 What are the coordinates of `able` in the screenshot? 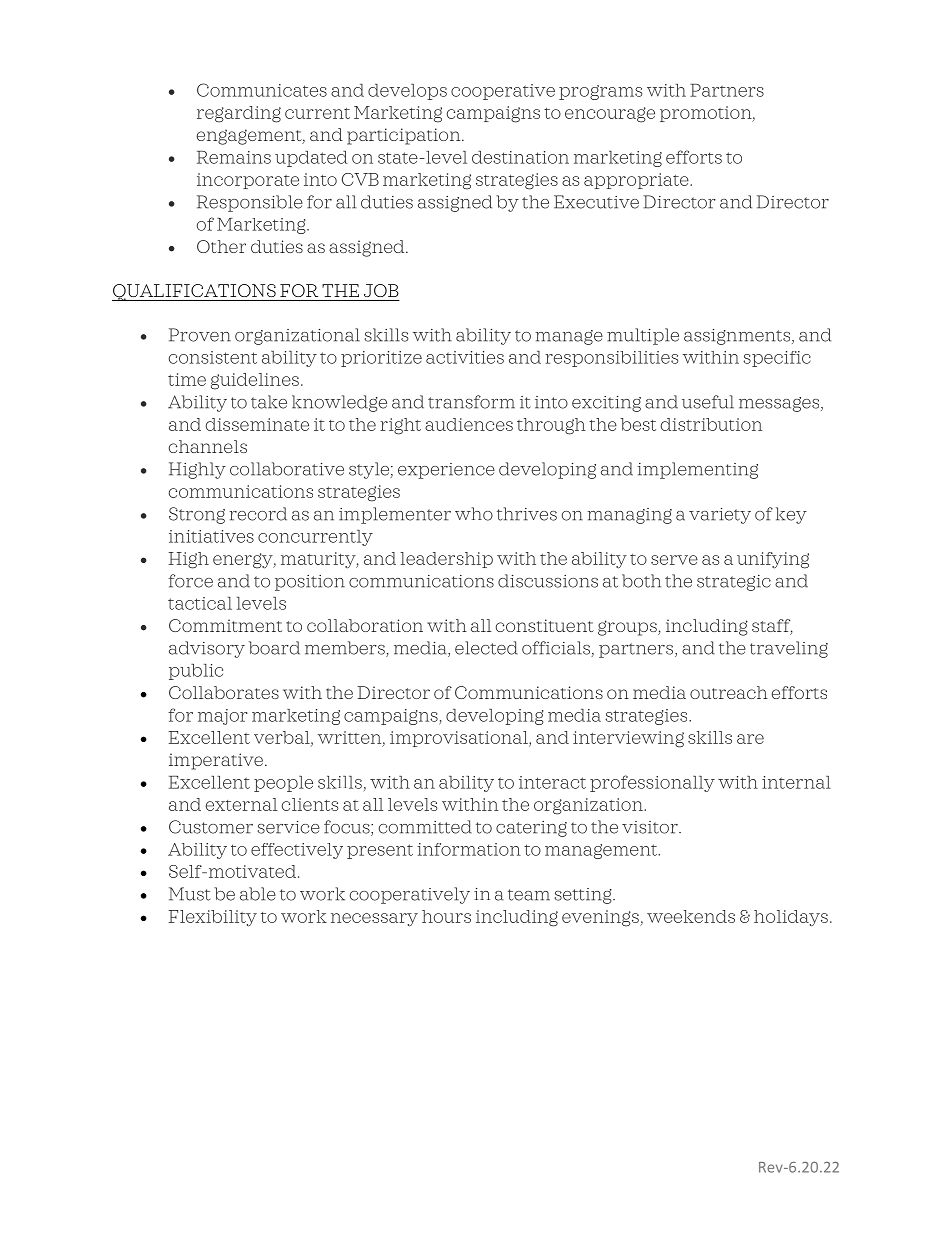 It's located at (258, 894).
